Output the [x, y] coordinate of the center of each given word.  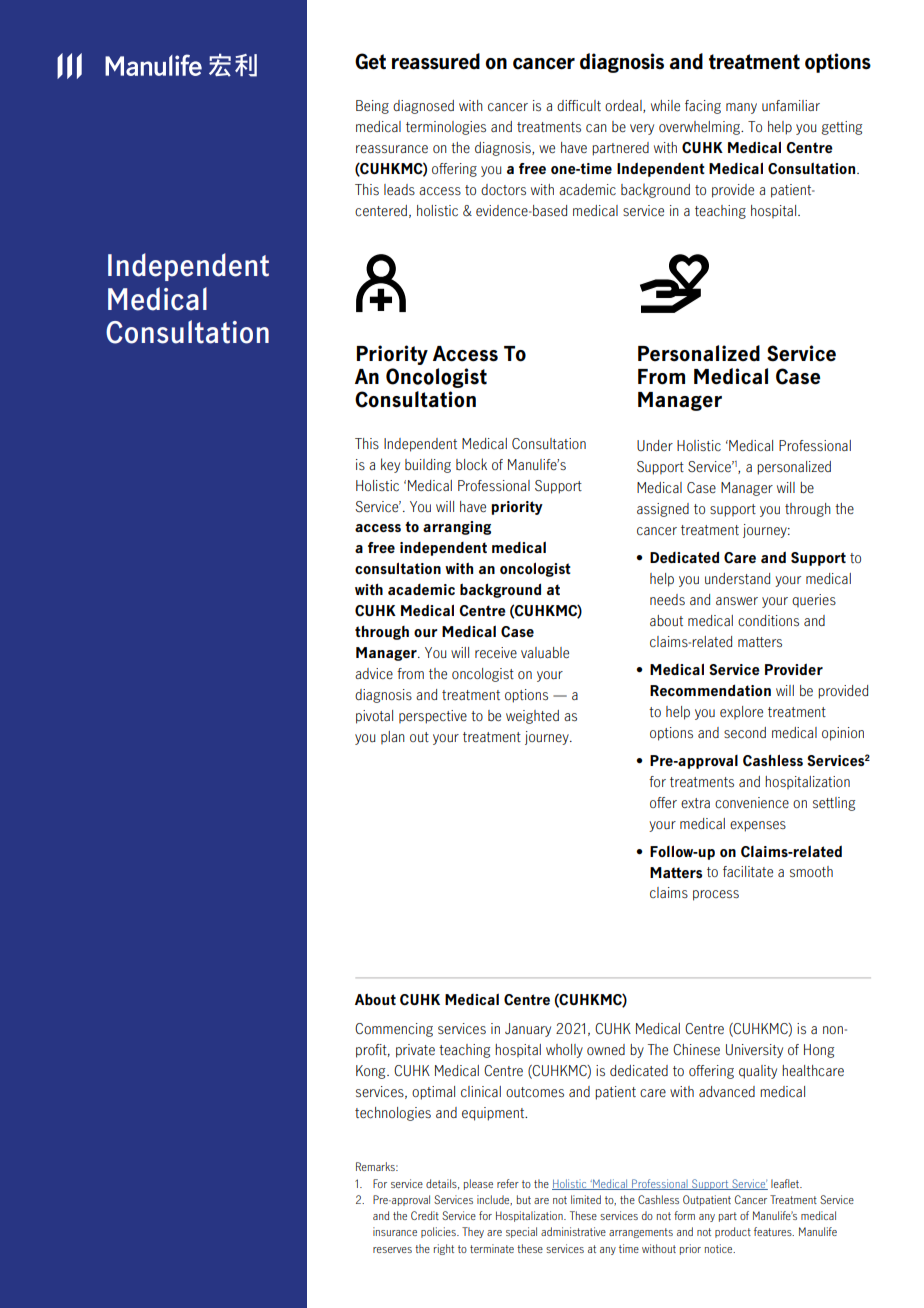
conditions [768, 620]
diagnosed [423, 107]
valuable [545, 653]
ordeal [624, 106]
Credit [425, 1215]
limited [586, 1199]
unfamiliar [791, 106]
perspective [433, 717]
